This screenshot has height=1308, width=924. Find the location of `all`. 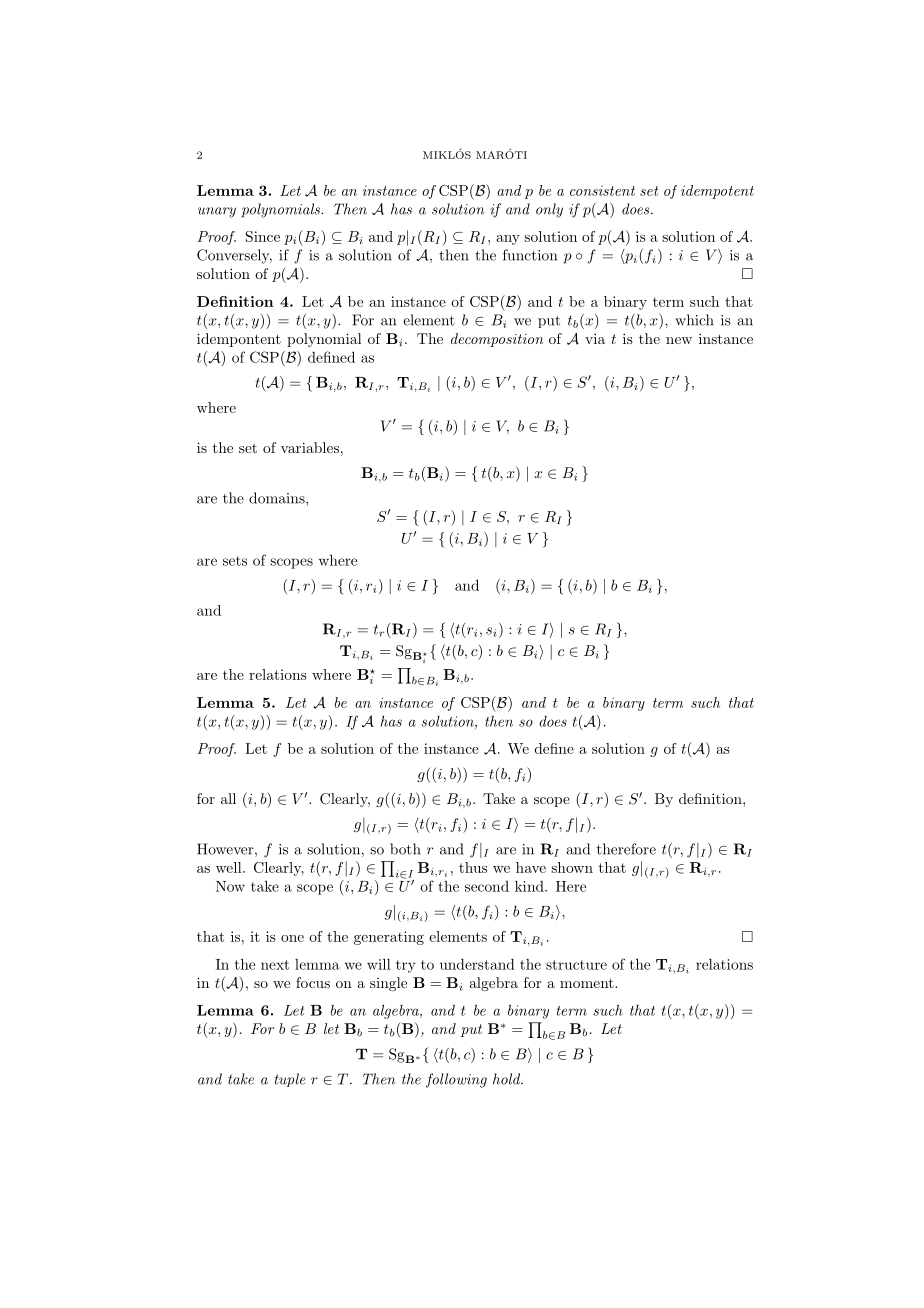

all is located at coordinates (228, 798).
